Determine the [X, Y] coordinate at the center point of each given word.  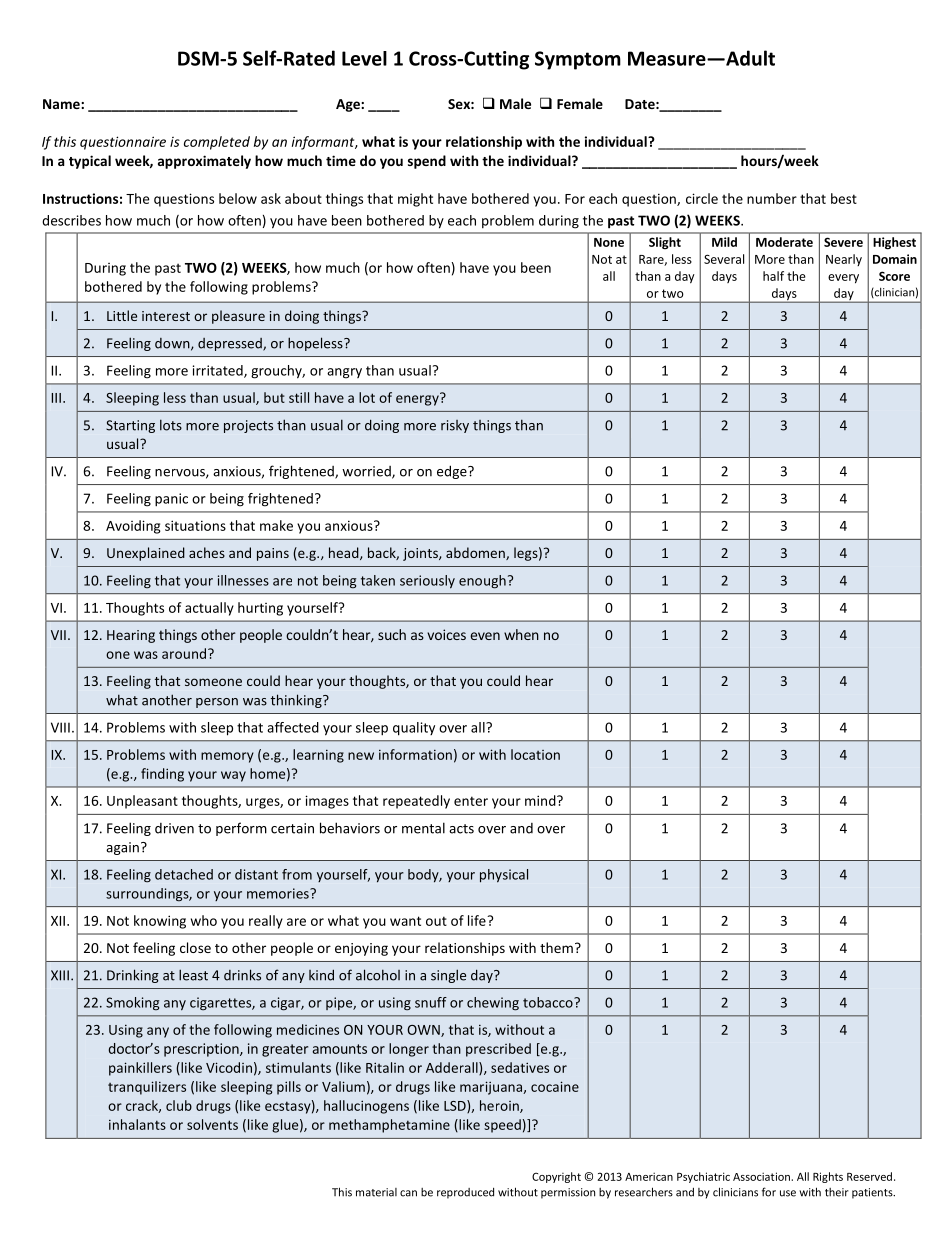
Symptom [578, 60]
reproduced [465, 1193]
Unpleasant [142, 802]
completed [217, 143]
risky [455, 426]
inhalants [137, 1124]
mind [541, 800]
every [843, 279]
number [772, 198]
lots [171, 425]
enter [471, 801]
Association [762, 1176]
